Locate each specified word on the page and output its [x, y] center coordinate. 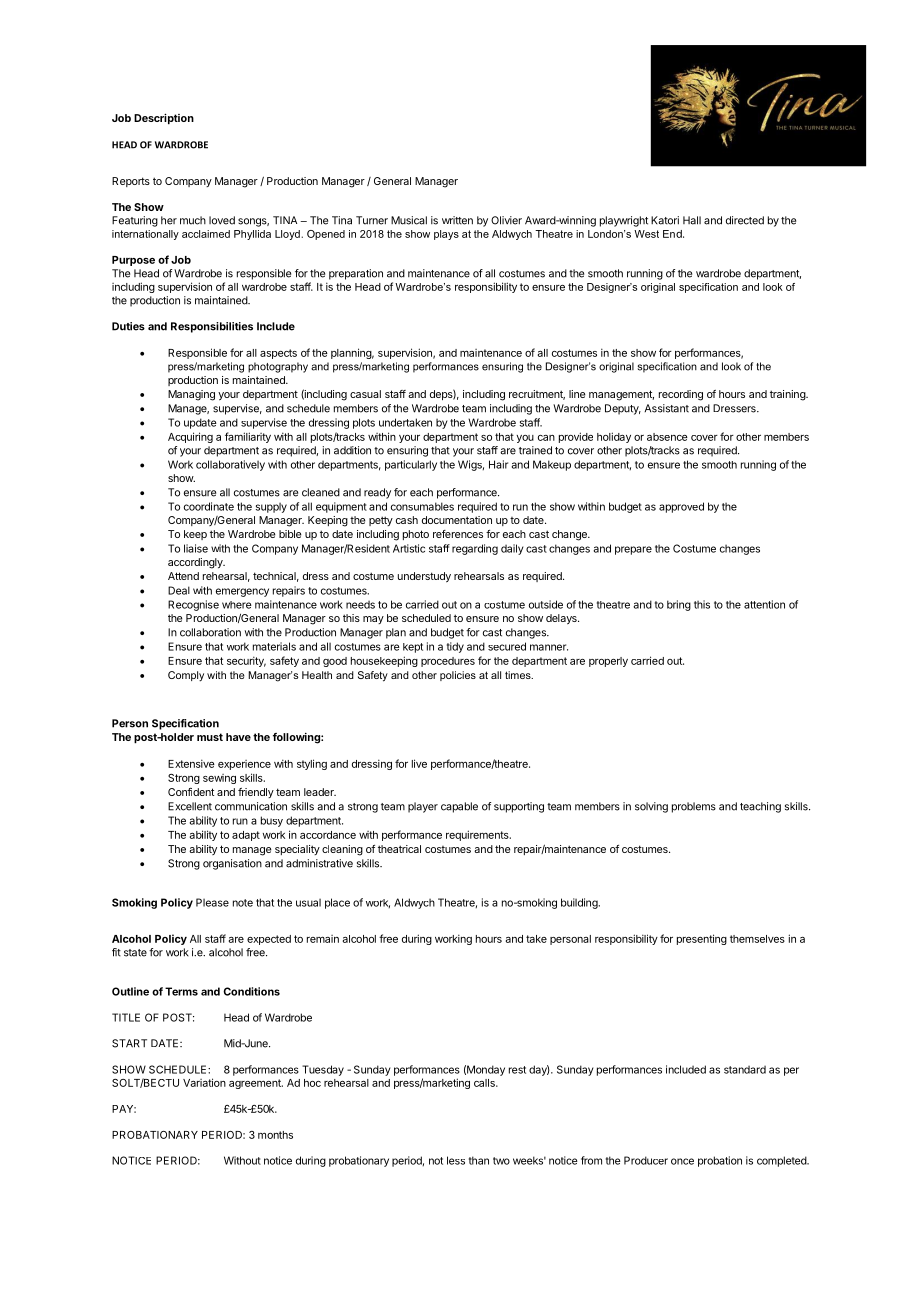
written [457, 220]
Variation [204, 1082]
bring [679, 605]
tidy [455, 647]
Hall [692, 220]
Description [164, 119]
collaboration [210, 632]
